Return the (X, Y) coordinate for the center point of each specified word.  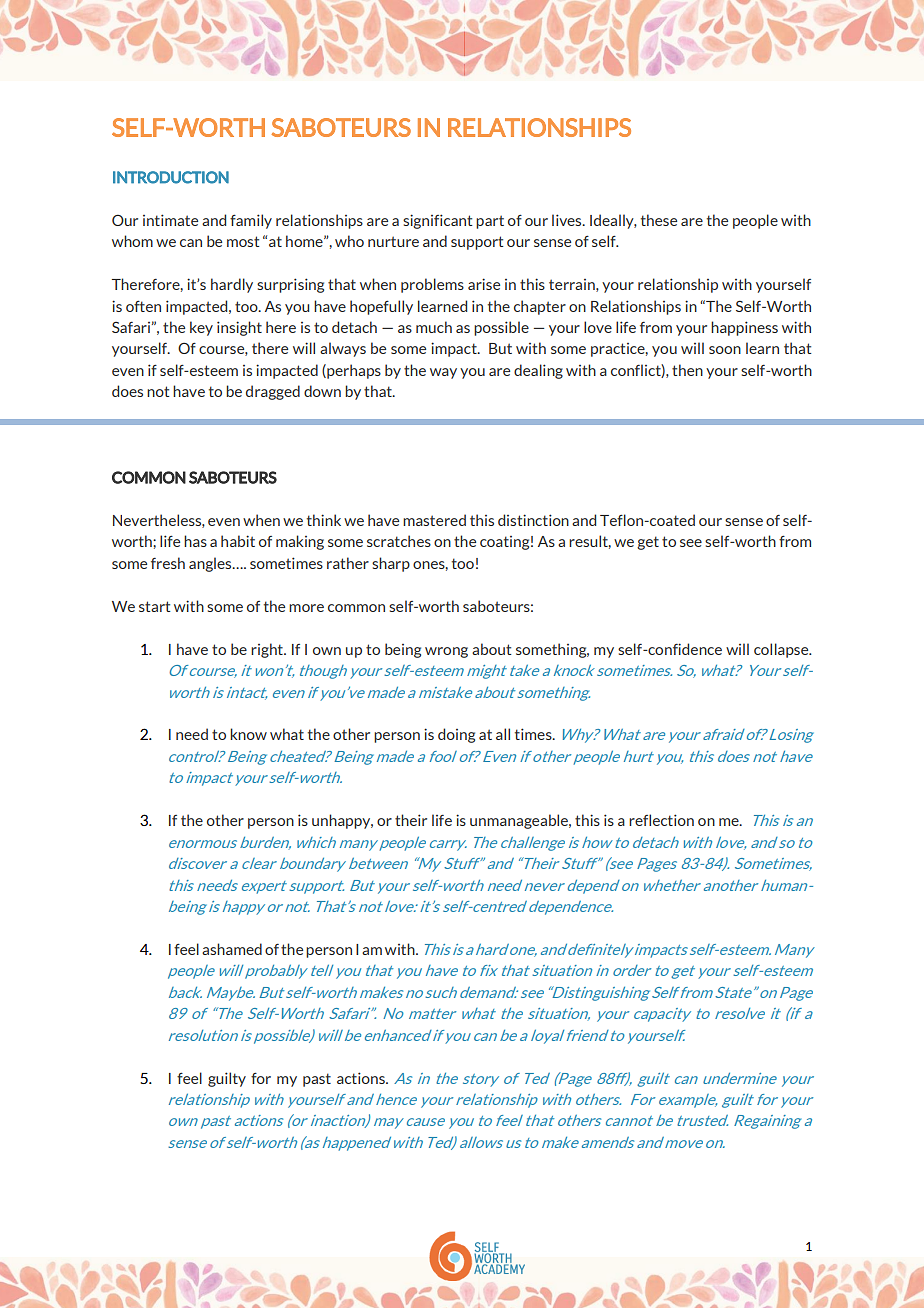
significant (437, 221)
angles (211, 564)
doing (456, 735)
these (659, 220)
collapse (782, 650)
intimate (170, 220)
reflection (661, 820)
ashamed (232, 949)
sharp (391, 564)
